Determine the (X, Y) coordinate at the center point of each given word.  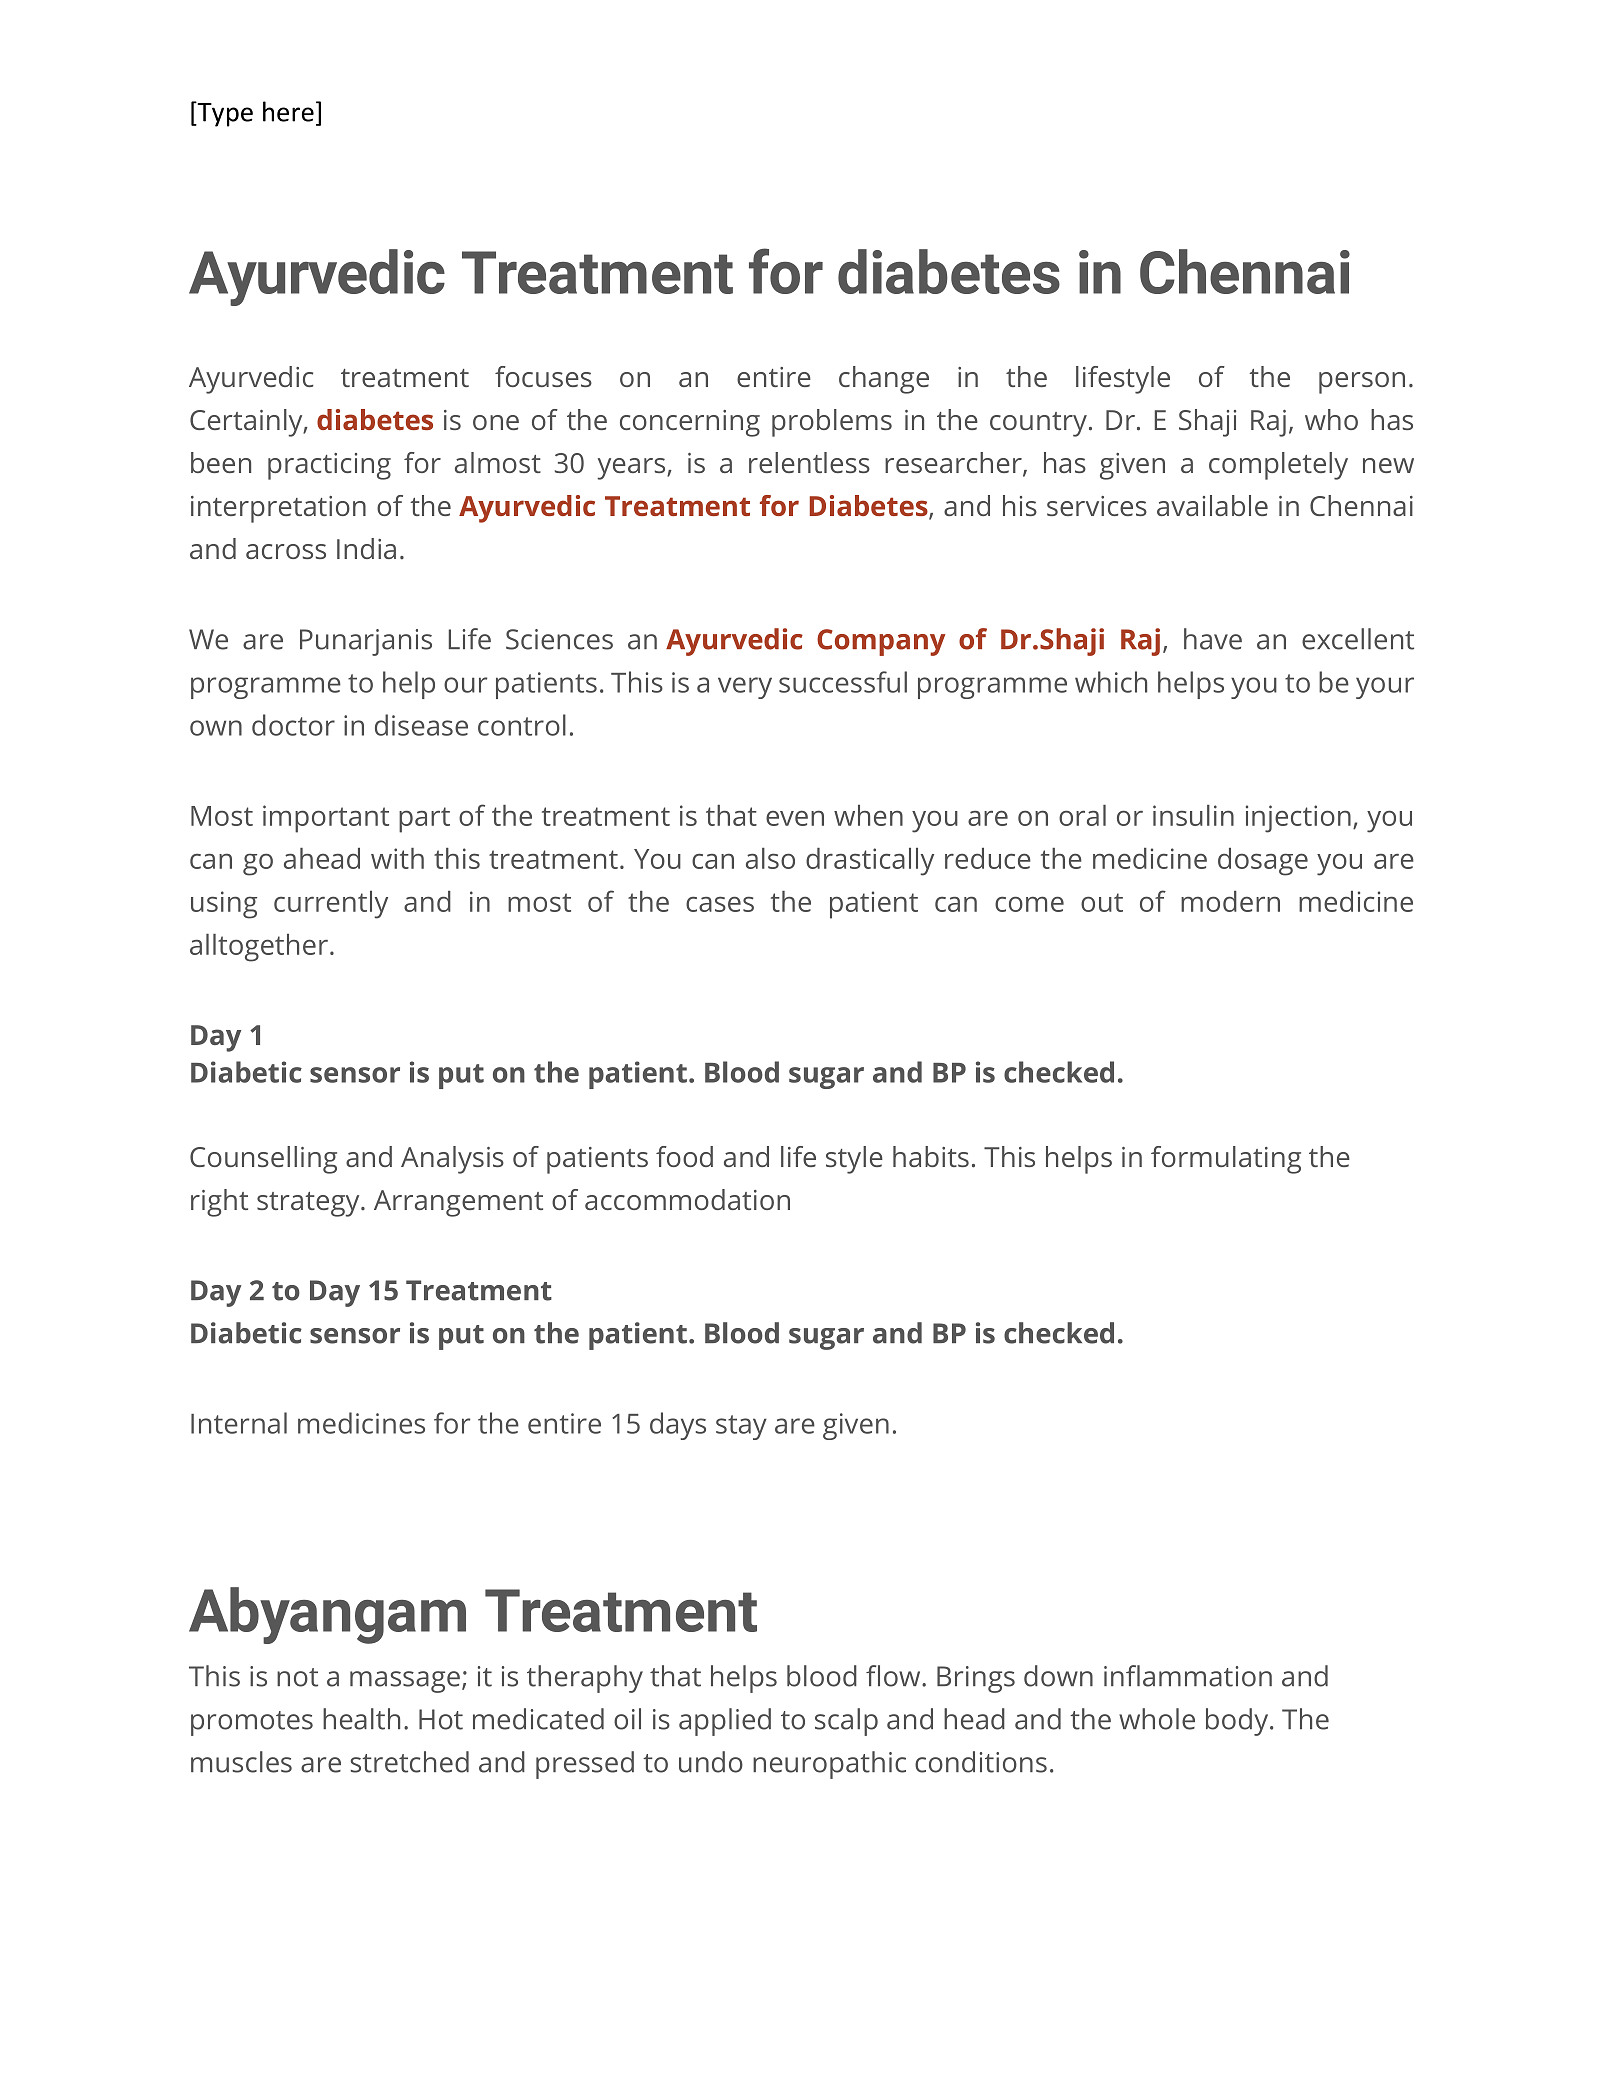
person (1362, 383)
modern (1230, 901)
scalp (846, 1722)
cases (720, 904)
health (361, 1719)
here (288, 111)
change (884, 380)
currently (331, 905)
